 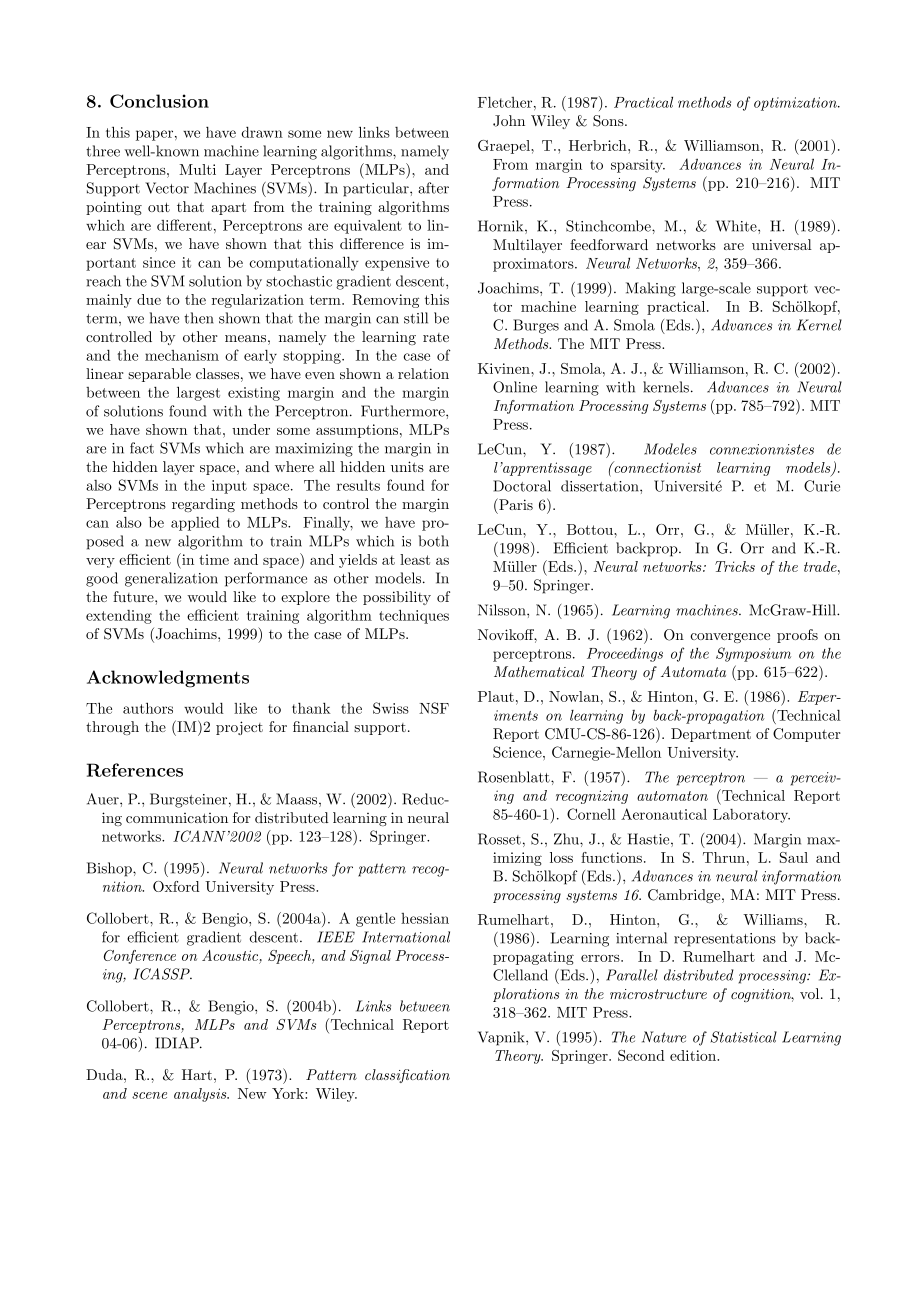 I want to click on Science, so click(x=518, y=752).
